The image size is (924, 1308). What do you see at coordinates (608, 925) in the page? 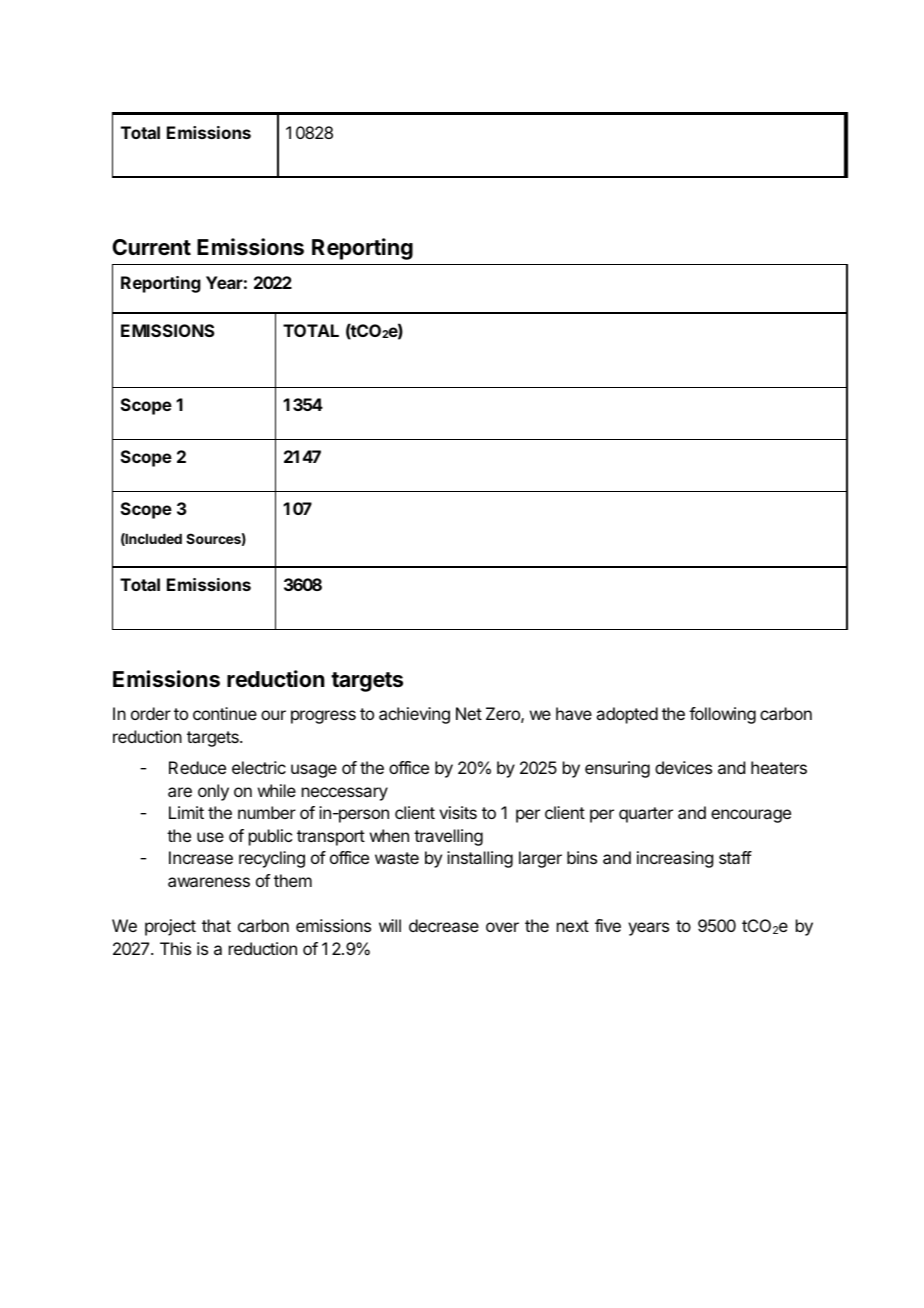
I see `five` at bounding box center [608, 925].
